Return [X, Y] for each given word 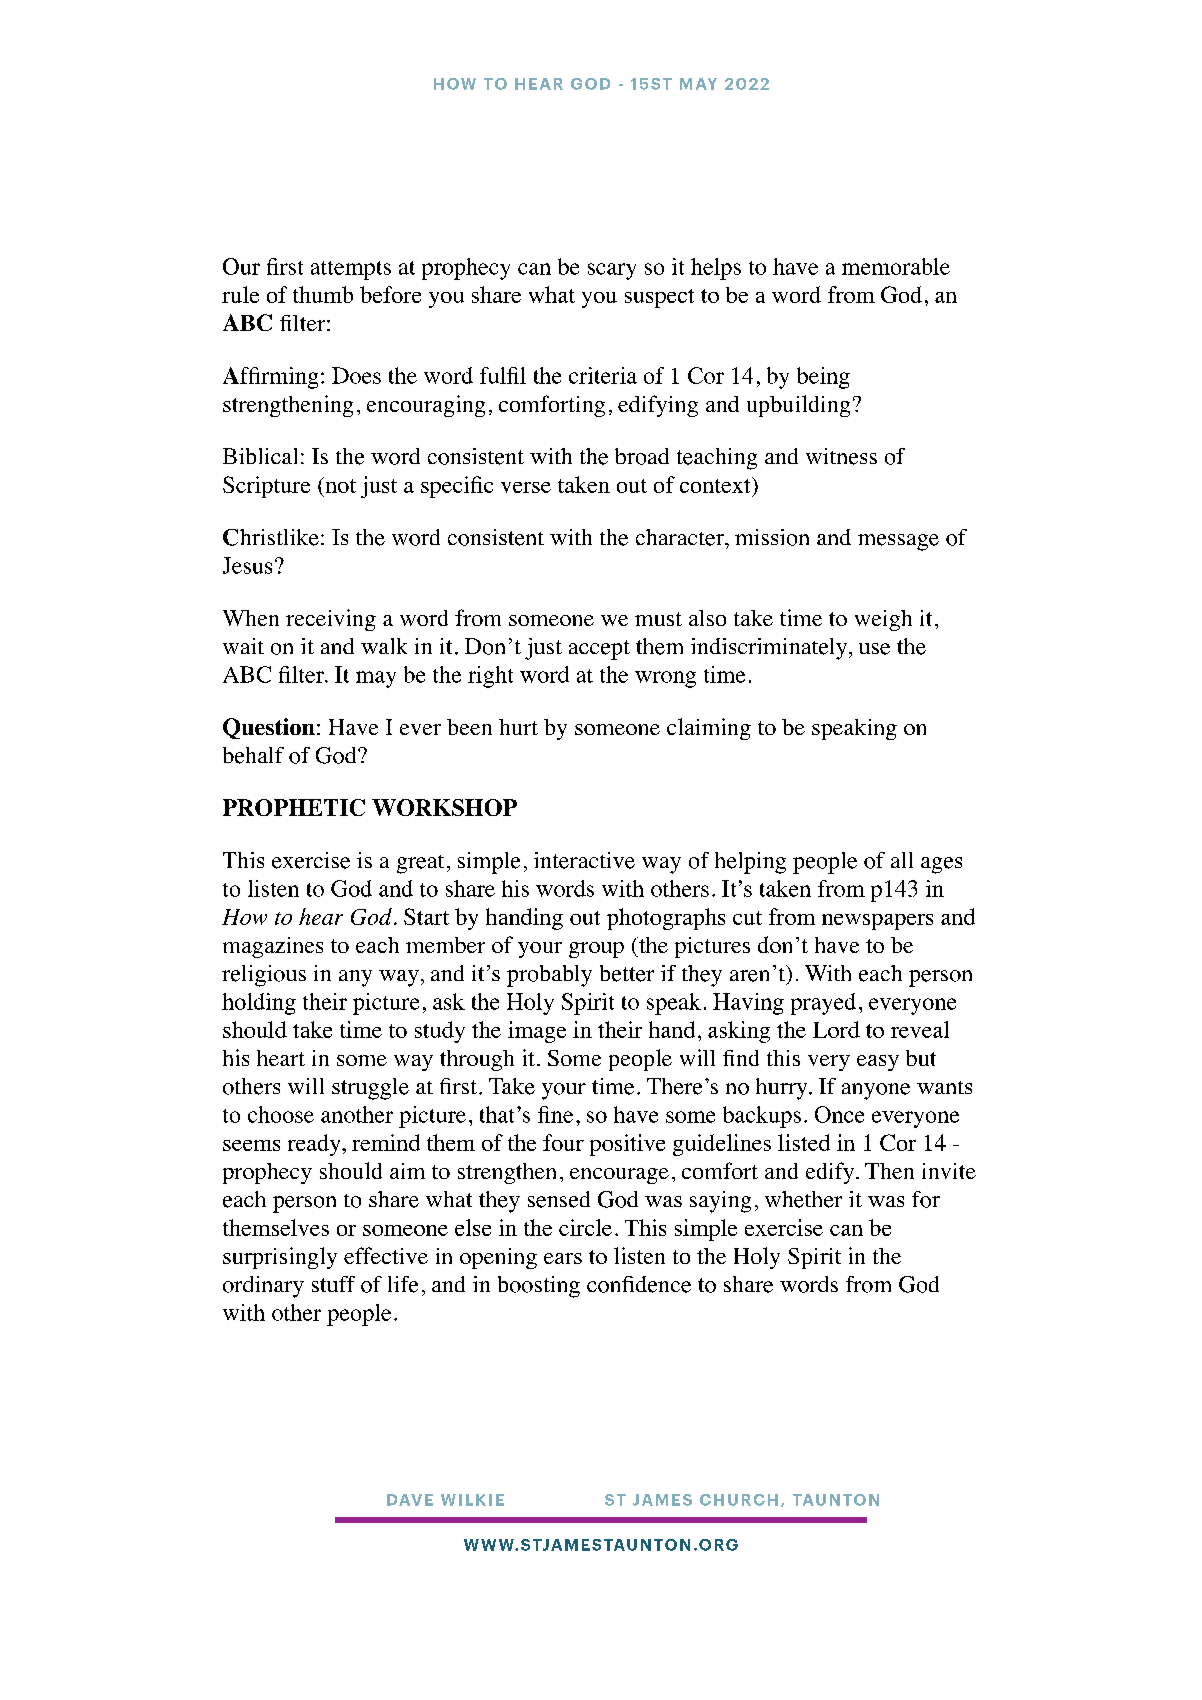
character [681, 537]
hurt [518, 727]
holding [259, 1004]
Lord [836, 1029]
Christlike [271, 537]
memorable [896, 266]
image [537, 1032]
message [898, 542]
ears [563, 1258]
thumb [323, 294]
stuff [333, 1284]
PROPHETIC [294, 807]
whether [803, 1199]
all [902, 860]
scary [612, 271]
